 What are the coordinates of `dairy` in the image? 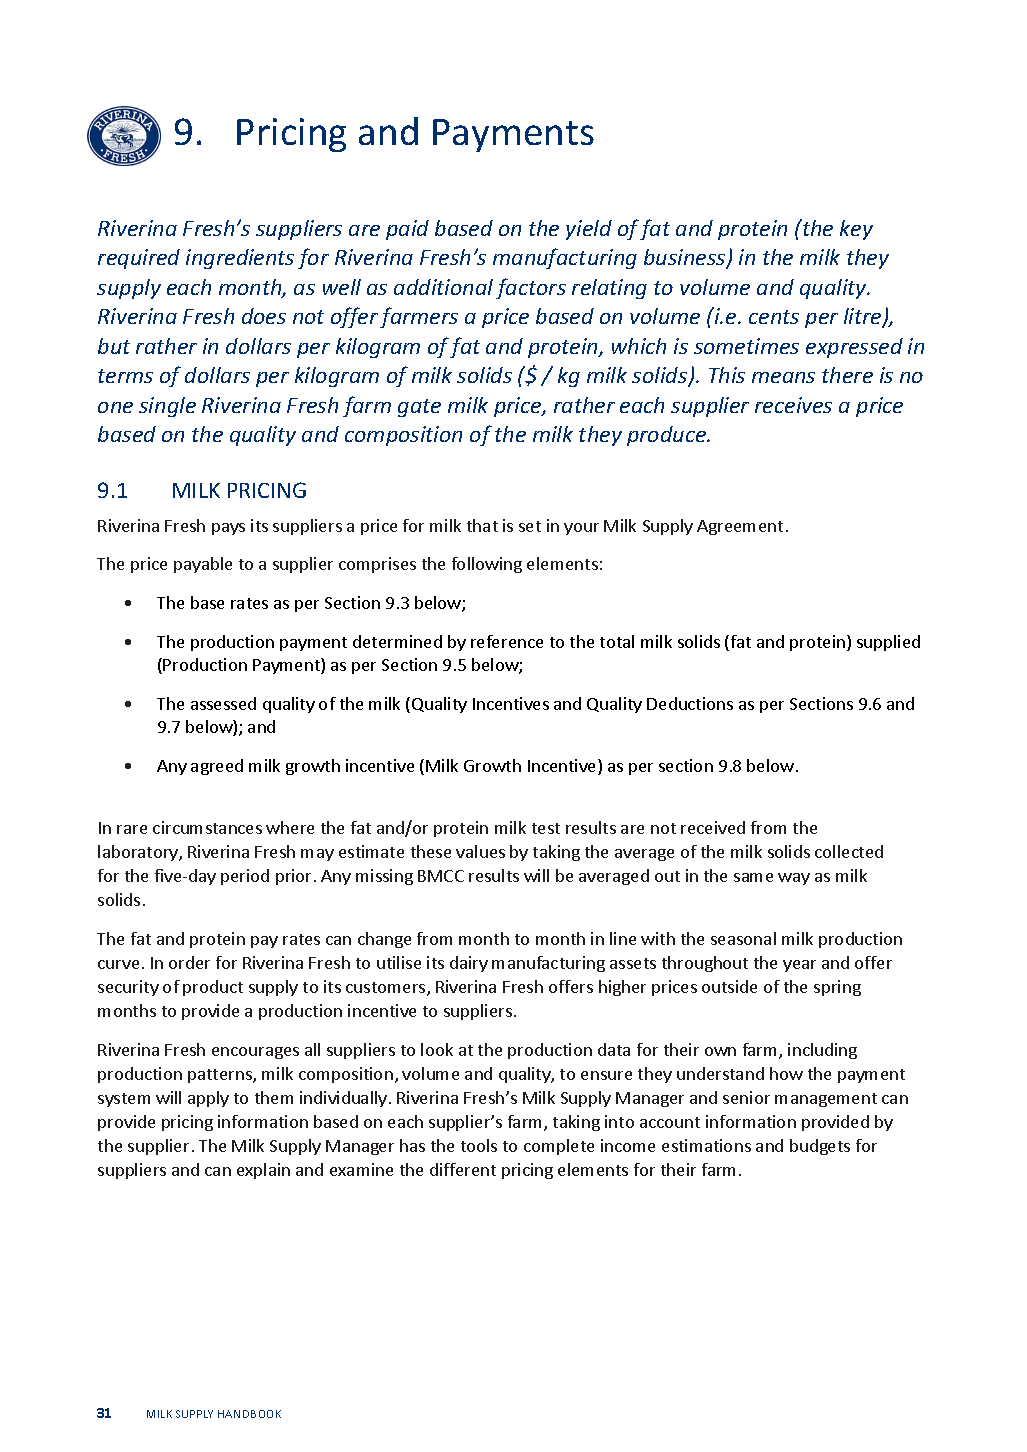 It's located at (469, 964).
